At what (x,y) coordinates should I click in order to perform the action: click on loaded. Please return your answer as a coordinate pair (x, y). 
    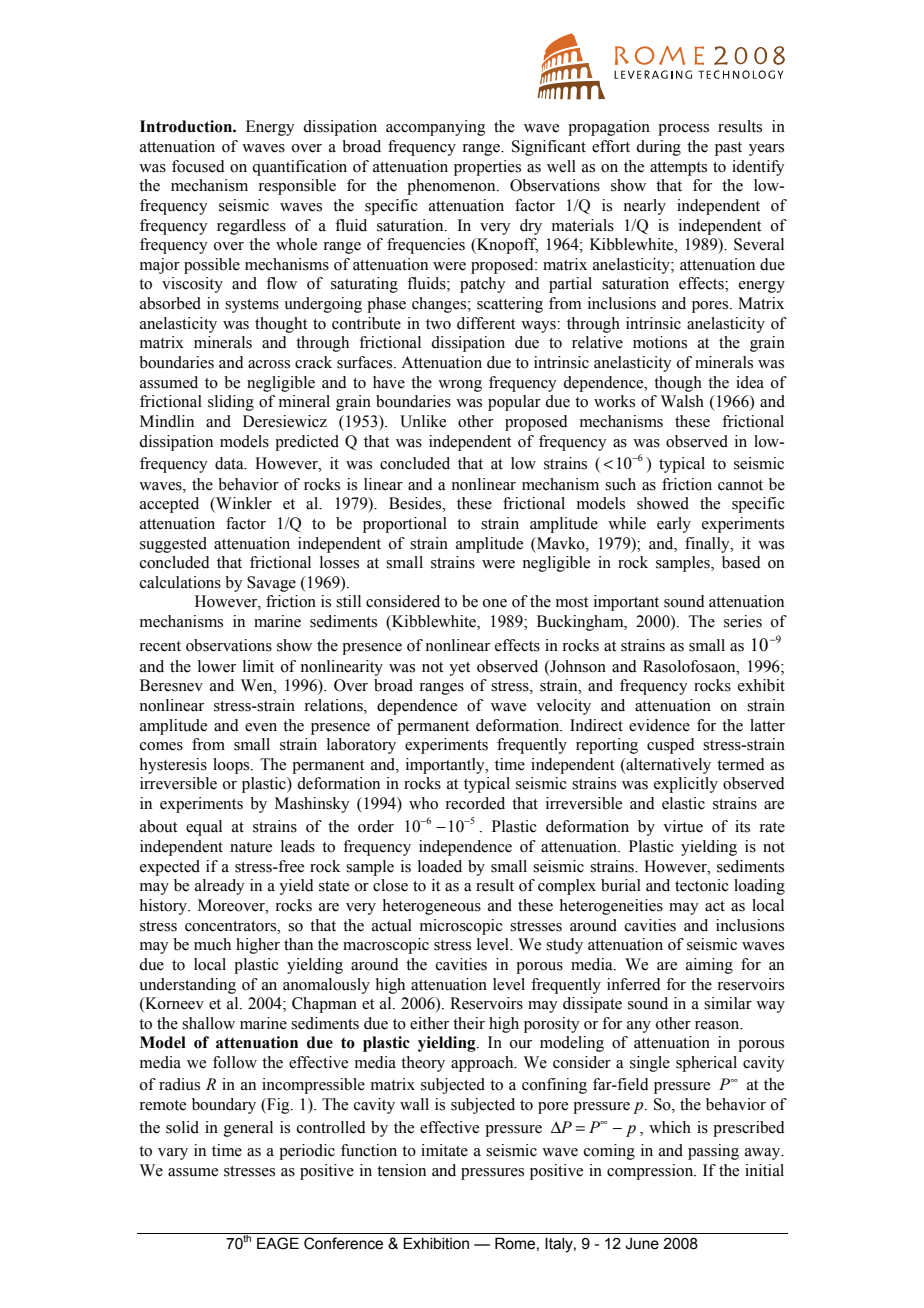
    Looking at the image, I should click on (440, 866).
